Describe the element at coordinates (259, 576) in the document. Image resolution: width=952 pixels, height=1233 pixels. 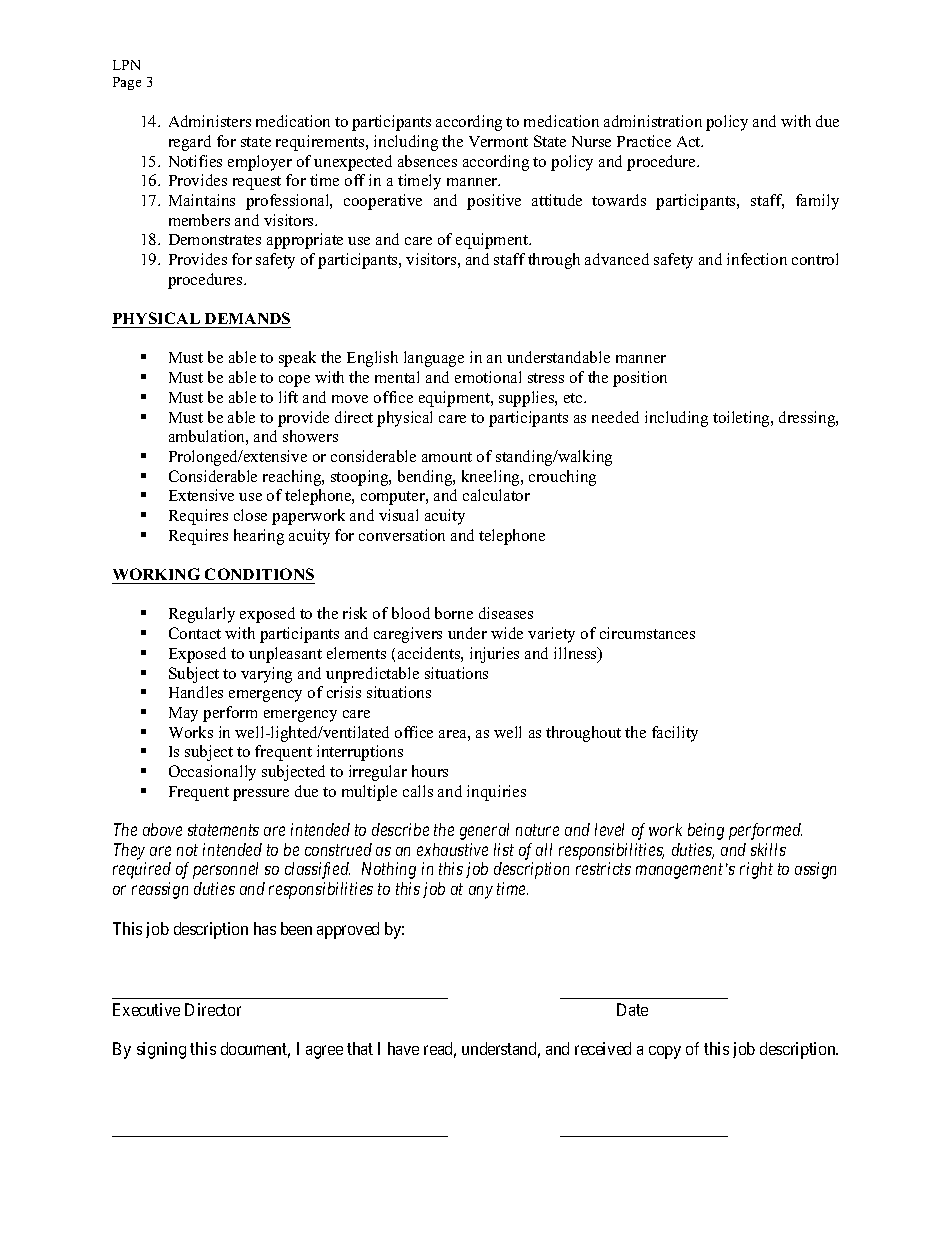
I see `CONDITIONS` at that location.
